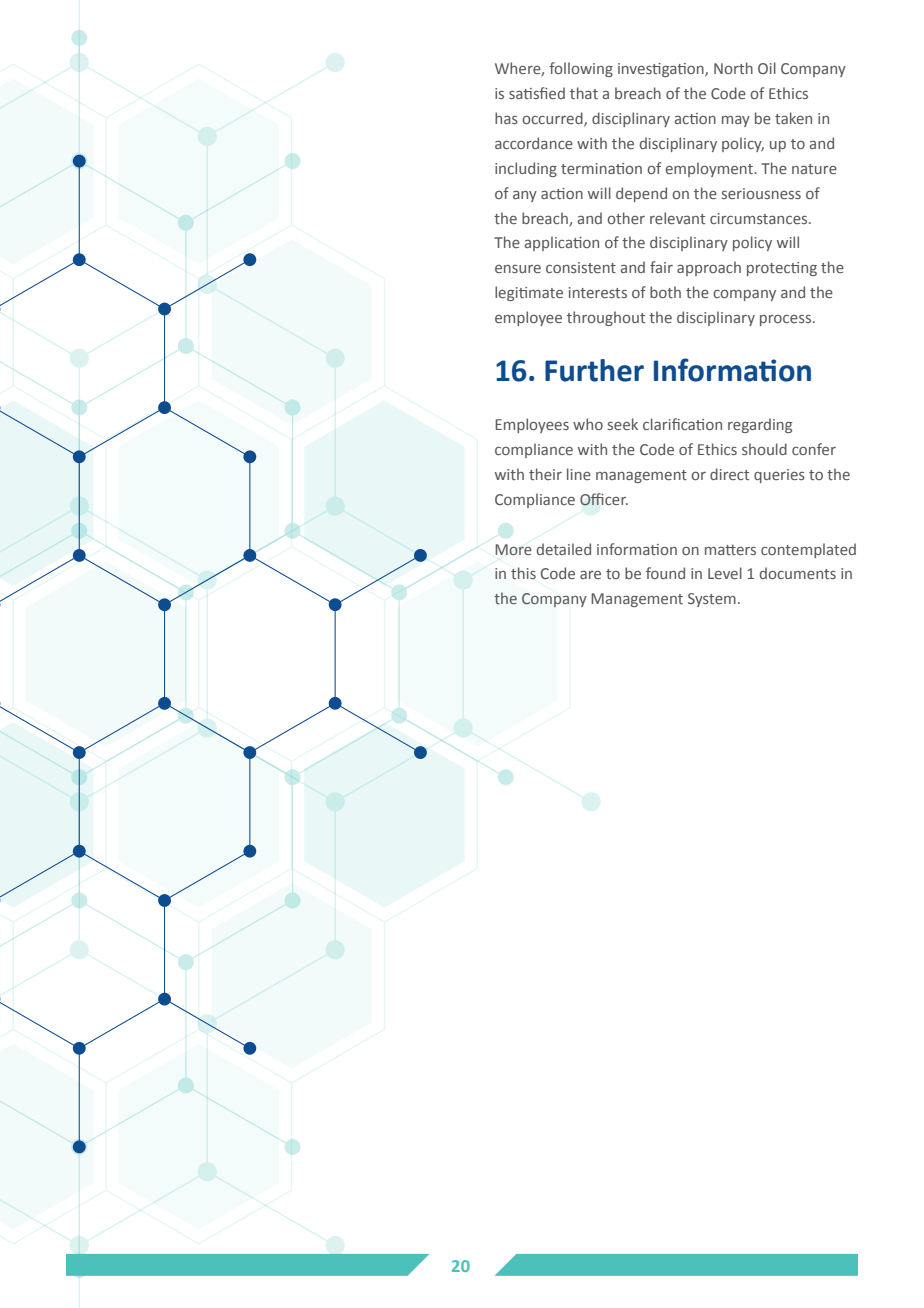 The height and width of the screenshot is (1308, 924). What do you see at coordinates (760, 425) in the screenshot?
I see `regarding` at bounding box center [760, 425].
